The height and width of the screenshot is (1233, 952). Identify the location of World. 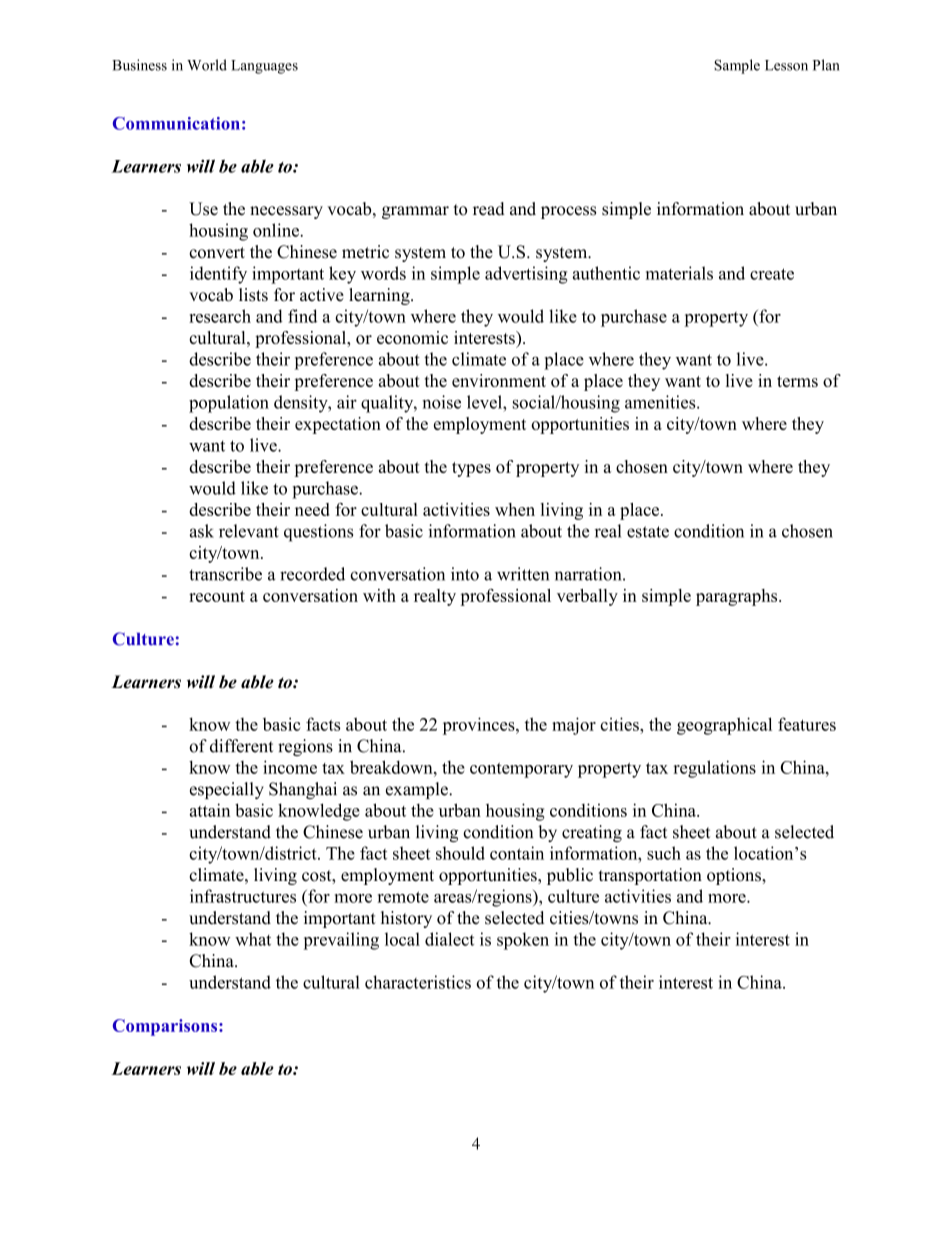
(207, 65).
